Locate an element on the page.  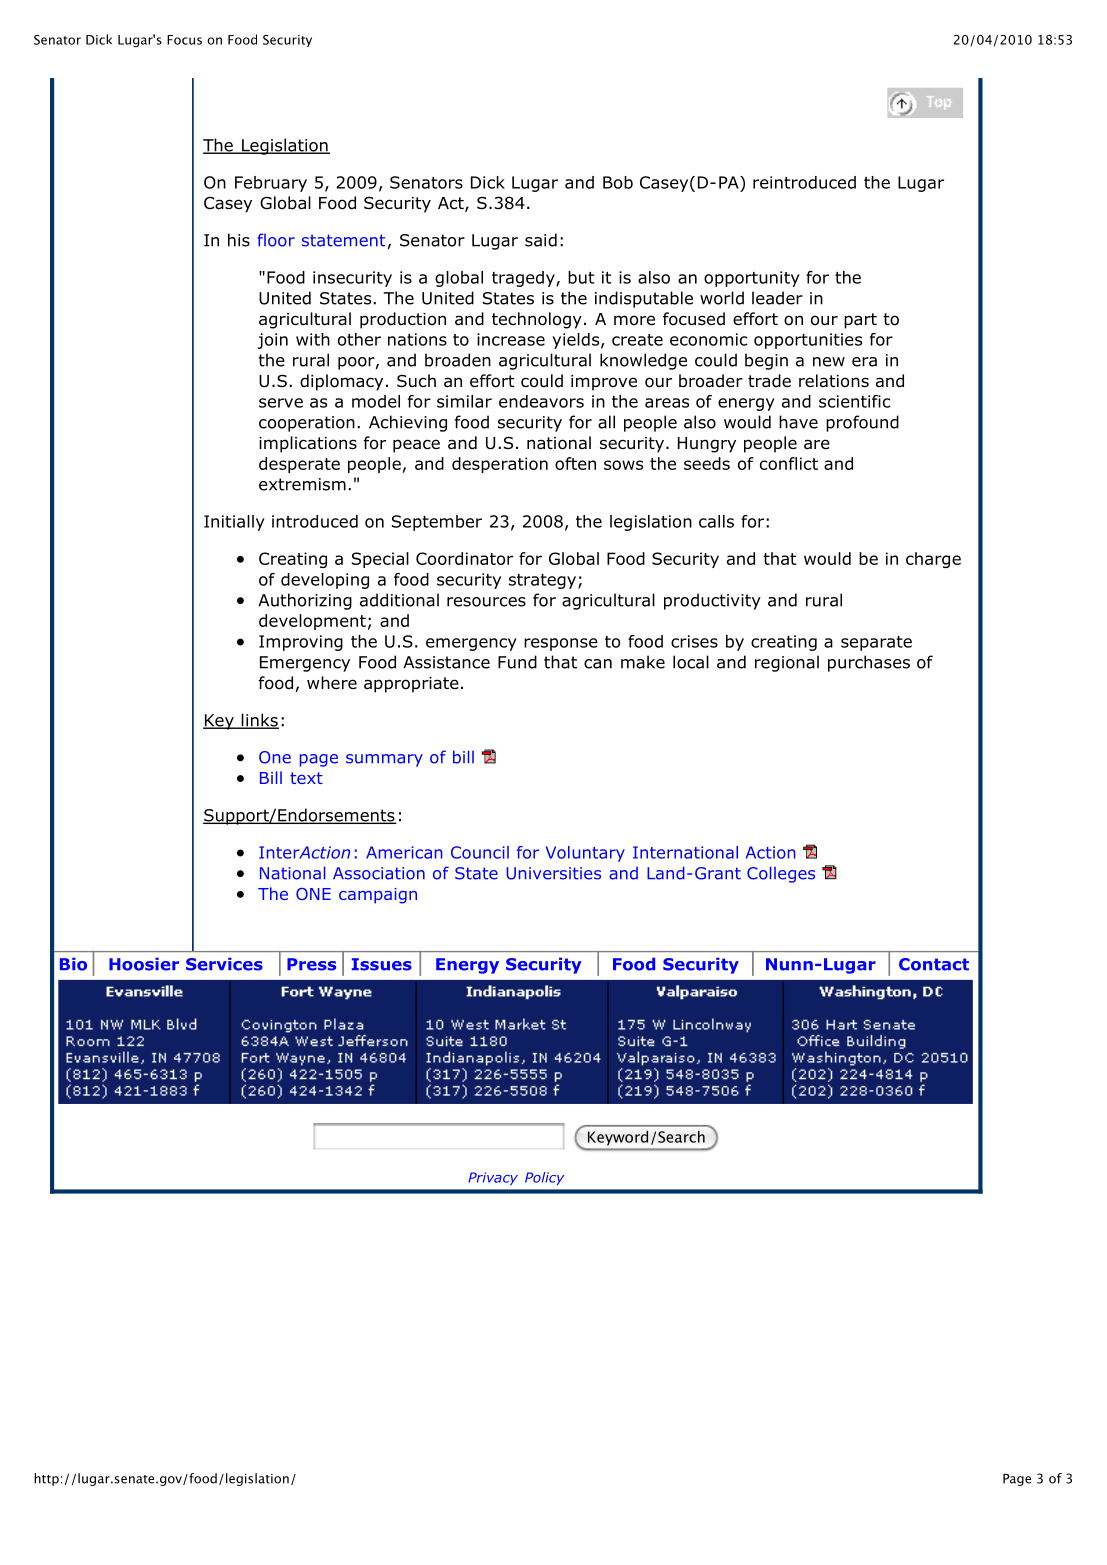
opportunity is located at coordinates (752, 279).
